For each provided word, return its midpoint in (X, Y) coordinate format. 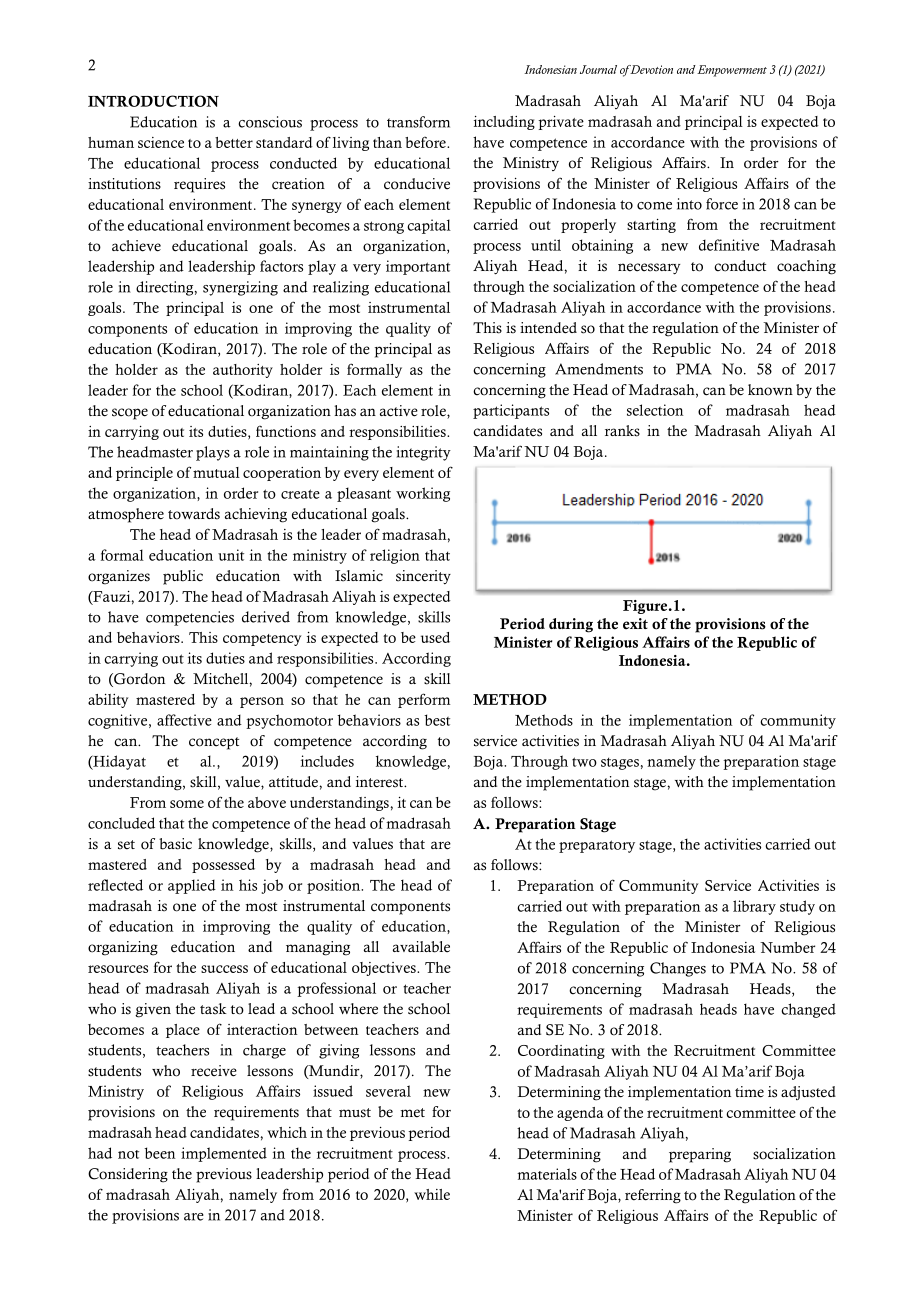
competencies (190, 618)
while (432, 1194)
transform (418, 122)
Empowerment (732, 71)
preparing (700, 1155)
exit (635, 623)
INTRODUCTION (153, 101)
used (435, 637)
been (160, 1153)
